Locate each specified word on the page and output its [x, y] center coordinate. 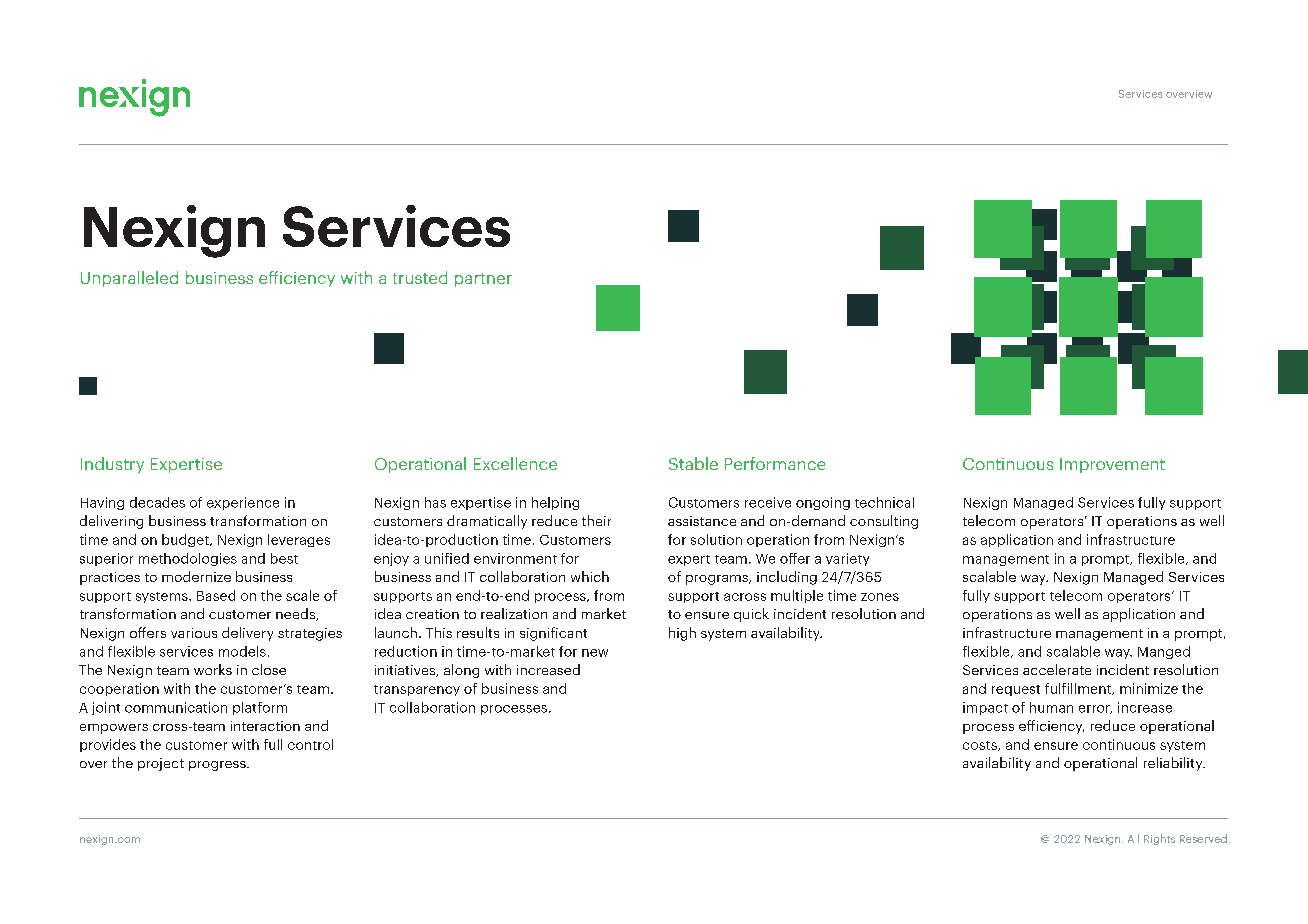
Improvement [1112, 465]
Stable [693, 463]
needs [297, 614]
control [310, 744]
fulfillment [1079, 689]
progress [218, 766]
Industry [112, 465]
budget [186, 540]
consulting [884, 522]
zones [880, 597]
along [461, 671]
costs [981, 746]
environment [515, 558]
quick [751, 615]
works [213, 669]
